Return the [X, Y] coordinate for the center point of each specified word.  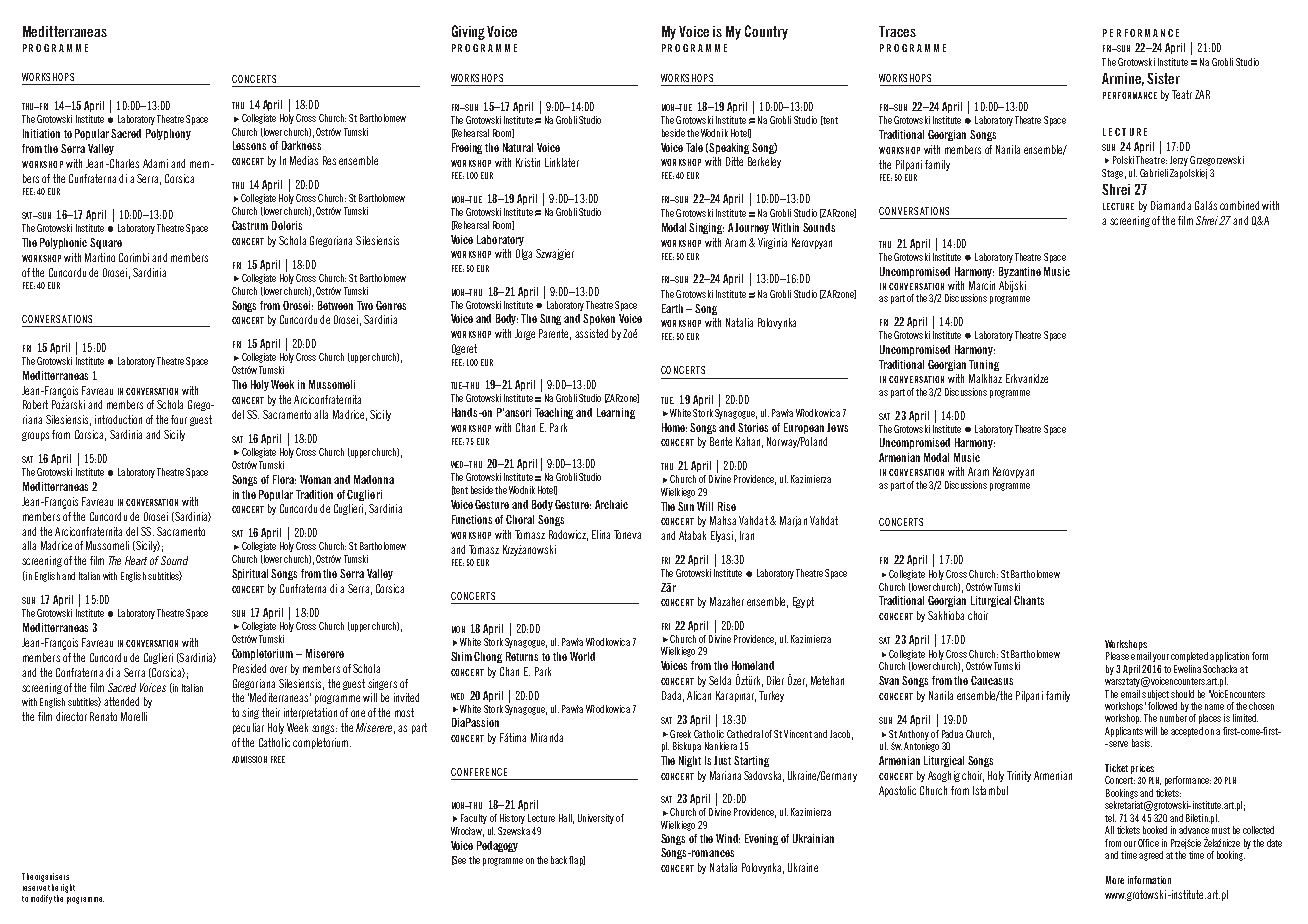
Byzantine [1020, 272]
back [559, 860]
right [68, 888]
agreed [1151, 856]
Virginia [772, 243]
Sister [1163, 78]
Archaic [611, 504]
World [582, 656]
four [179, 419]
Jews [837, 427]
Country [766, 32]
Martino [100, 257]
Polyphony [168, 134]
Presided [249, 668]
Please [1117, 656]
